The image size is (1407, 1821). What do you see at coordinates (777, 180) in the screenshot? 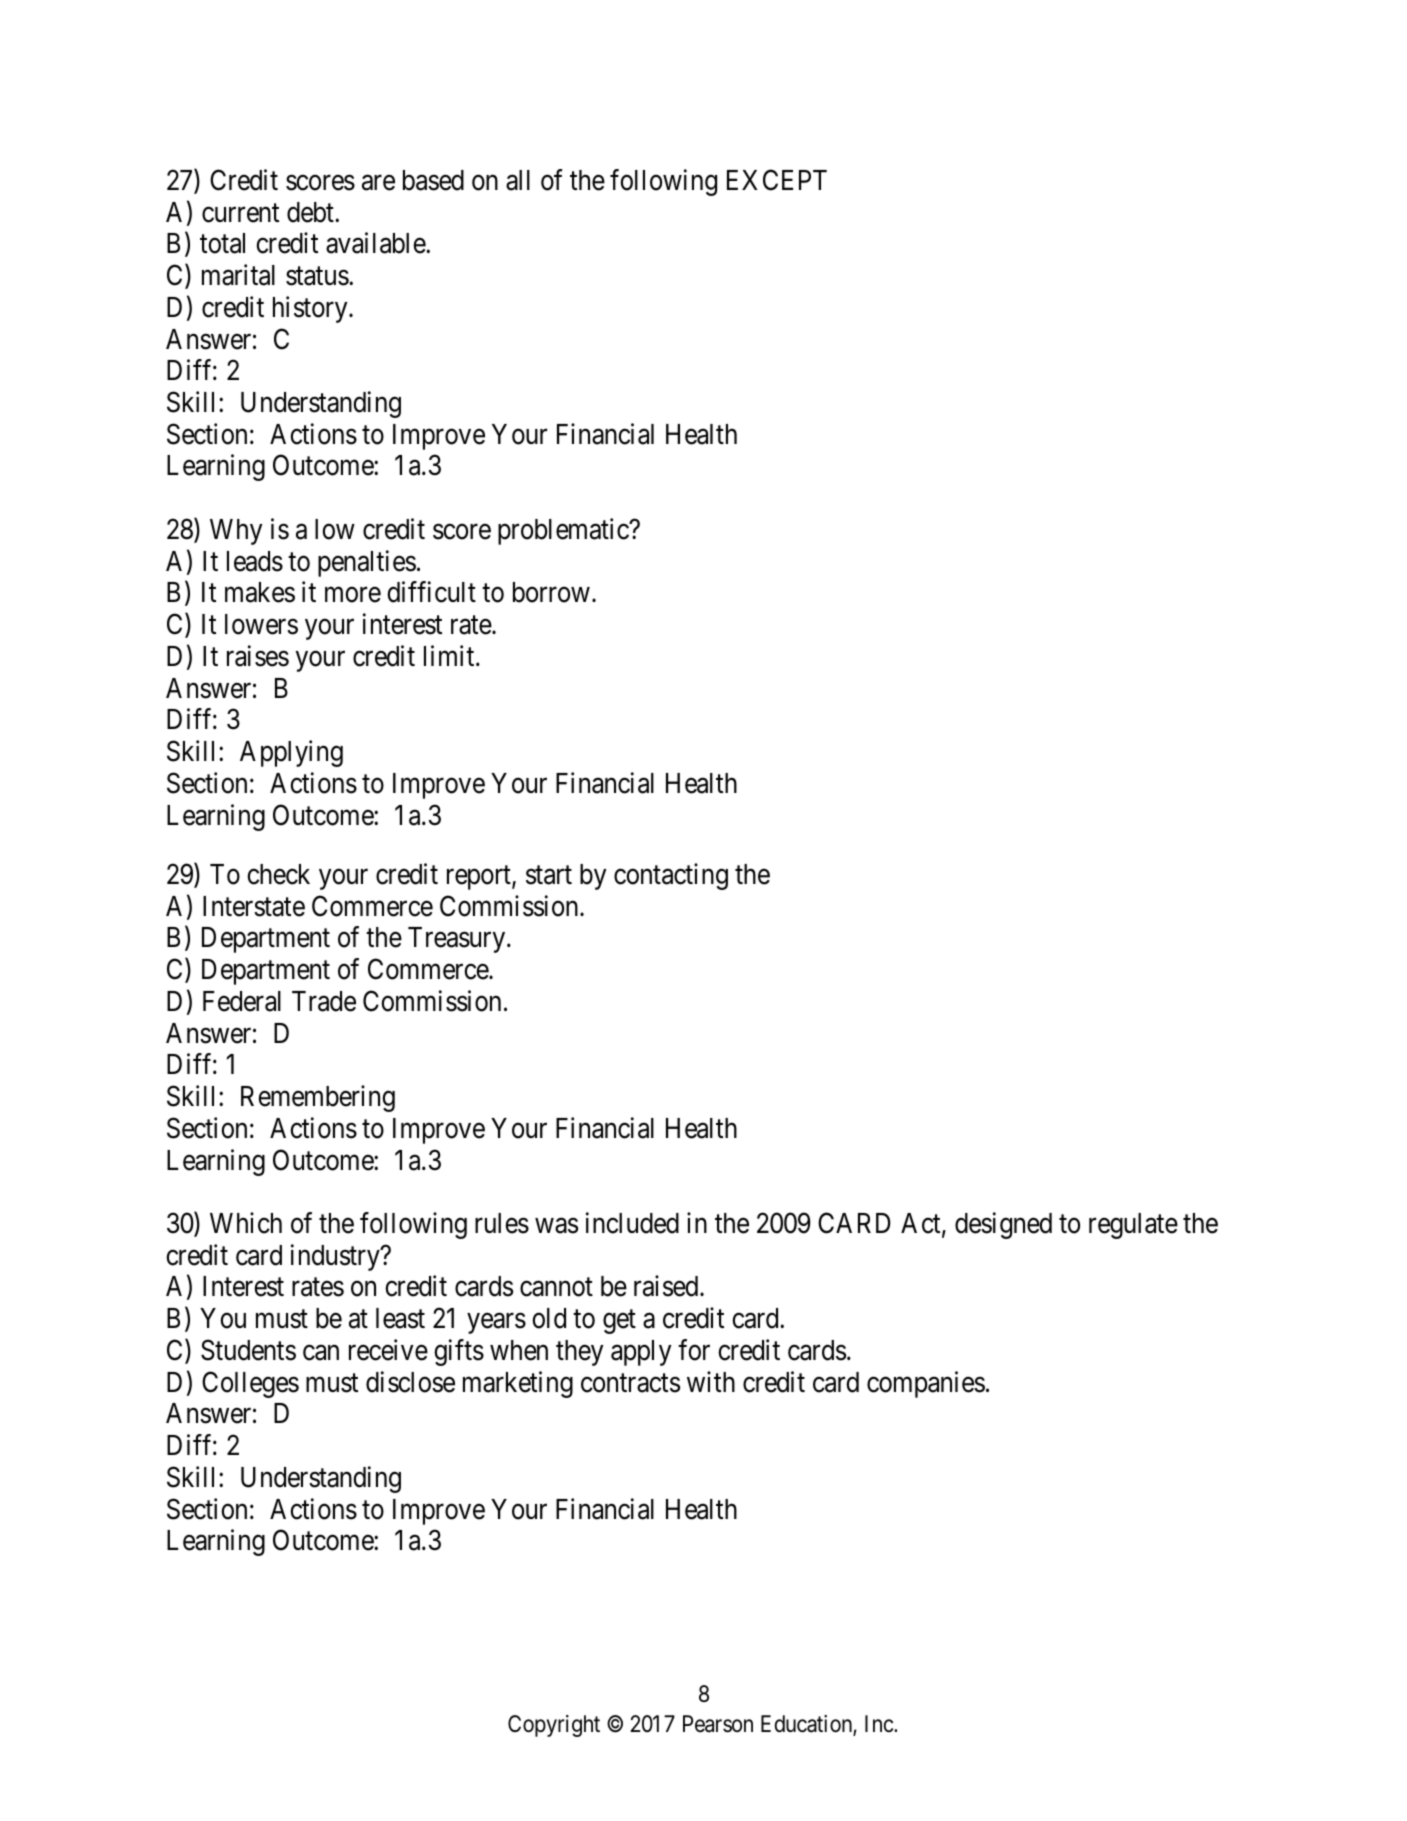
I see `EXCEPT` at bounding box center [777, 180].
